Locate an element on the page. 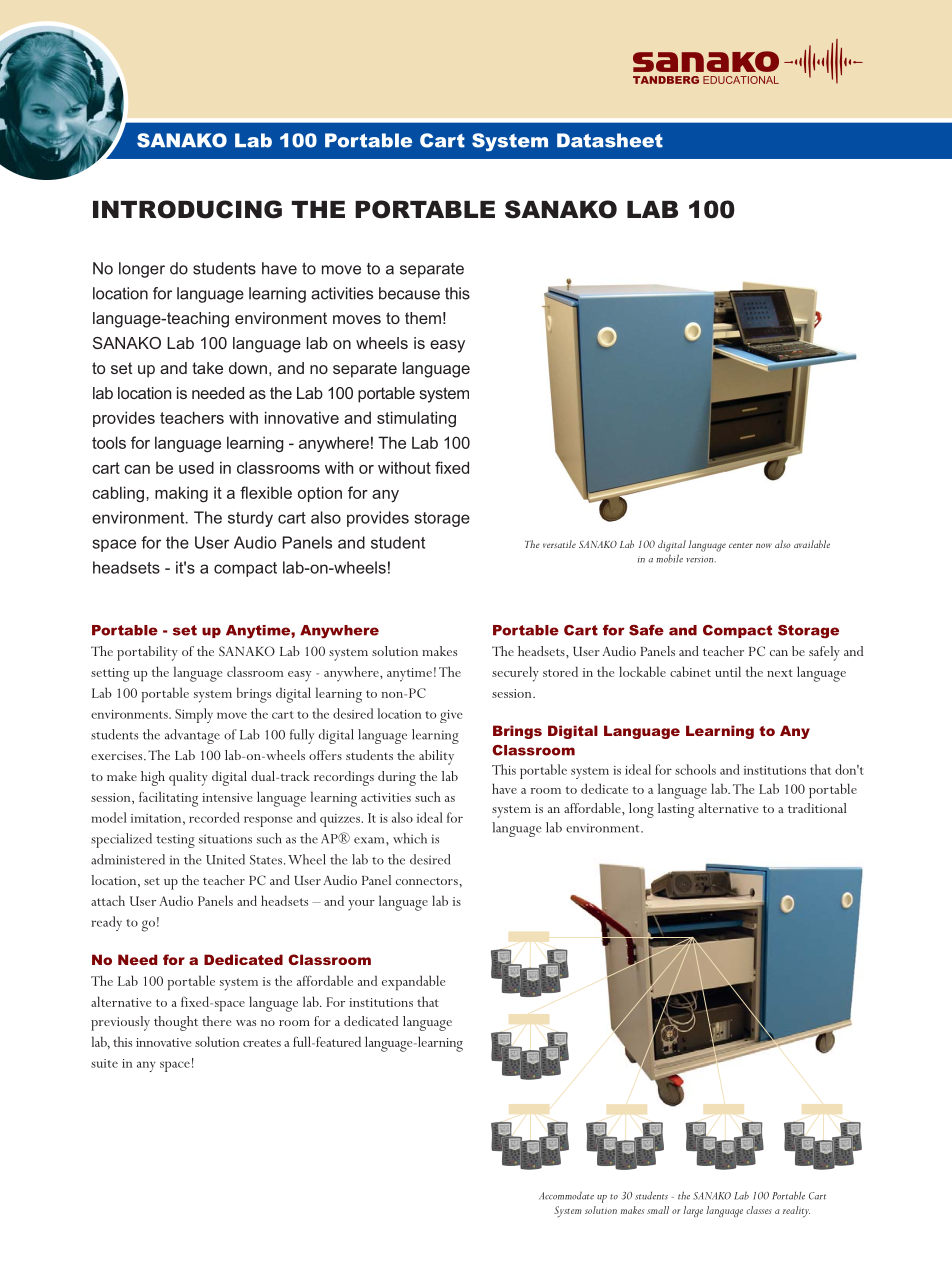 The height and width of the image is (1265, 952). ready is located at coordinates (106, 923).
